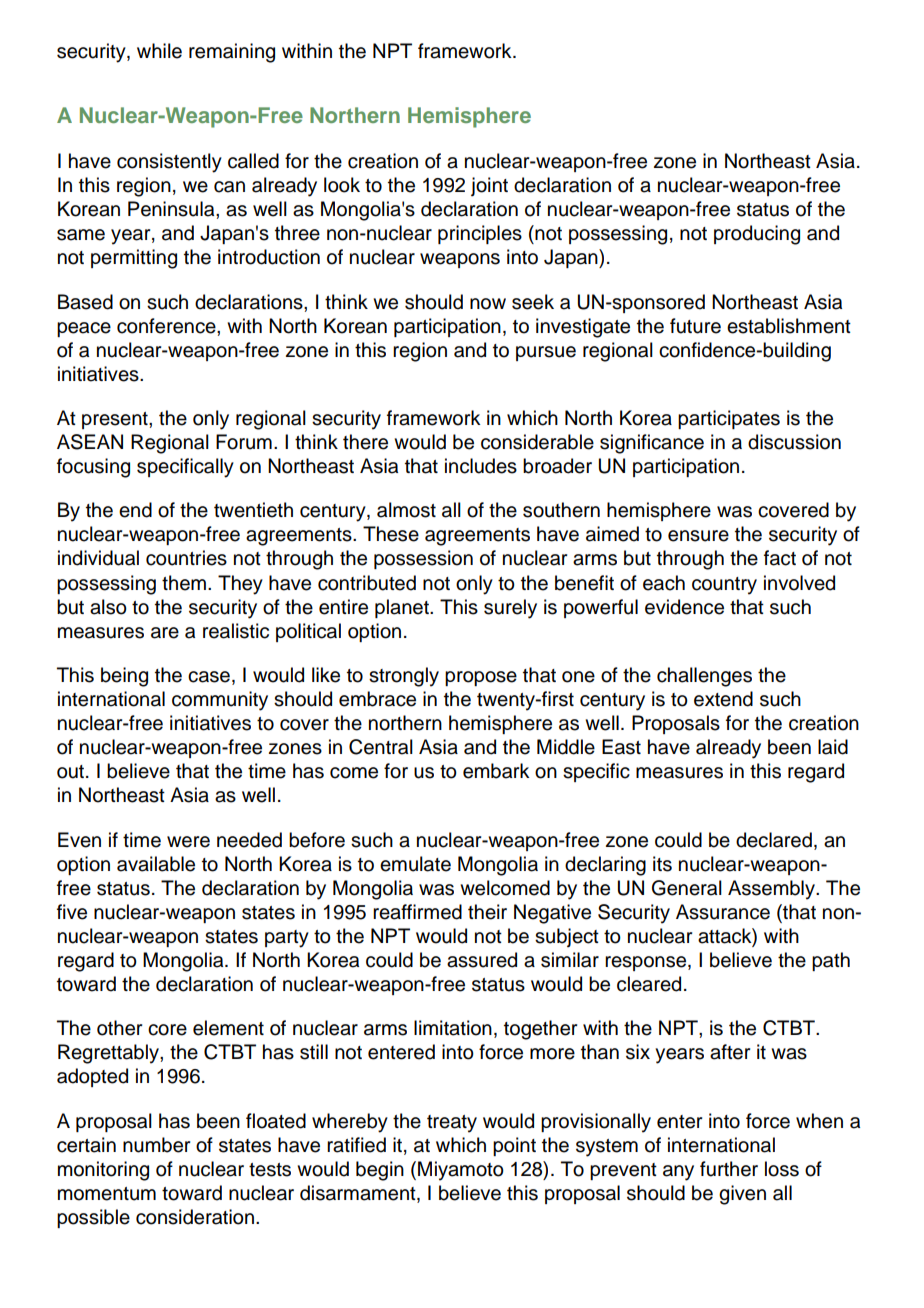 The height and width of the page is (1308, 924). What do you see at coordinates (156, 1145) in the page?
I see `number` at bounding box center [156, 1145].
